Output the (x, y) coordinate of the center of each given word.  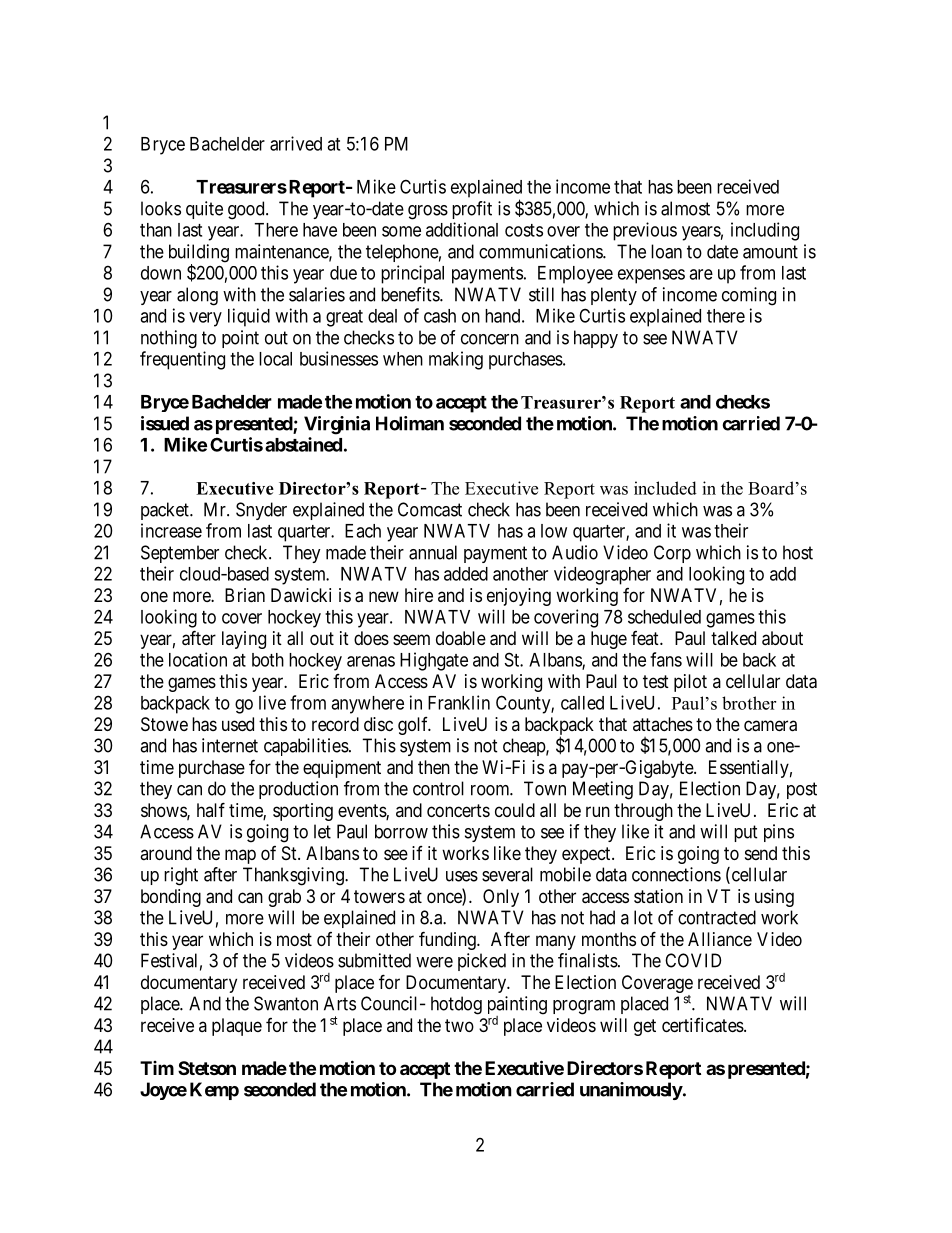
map (240, 856)
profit (472, 210)
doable (461, 638)
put (746, 833)
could (515, 810)
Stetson (207, 1068)
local (275, 359)
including (765, 231)
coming (749, 296)
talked (733, 638)
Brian (245, 595)
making (456, 360)
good (247, 210)
